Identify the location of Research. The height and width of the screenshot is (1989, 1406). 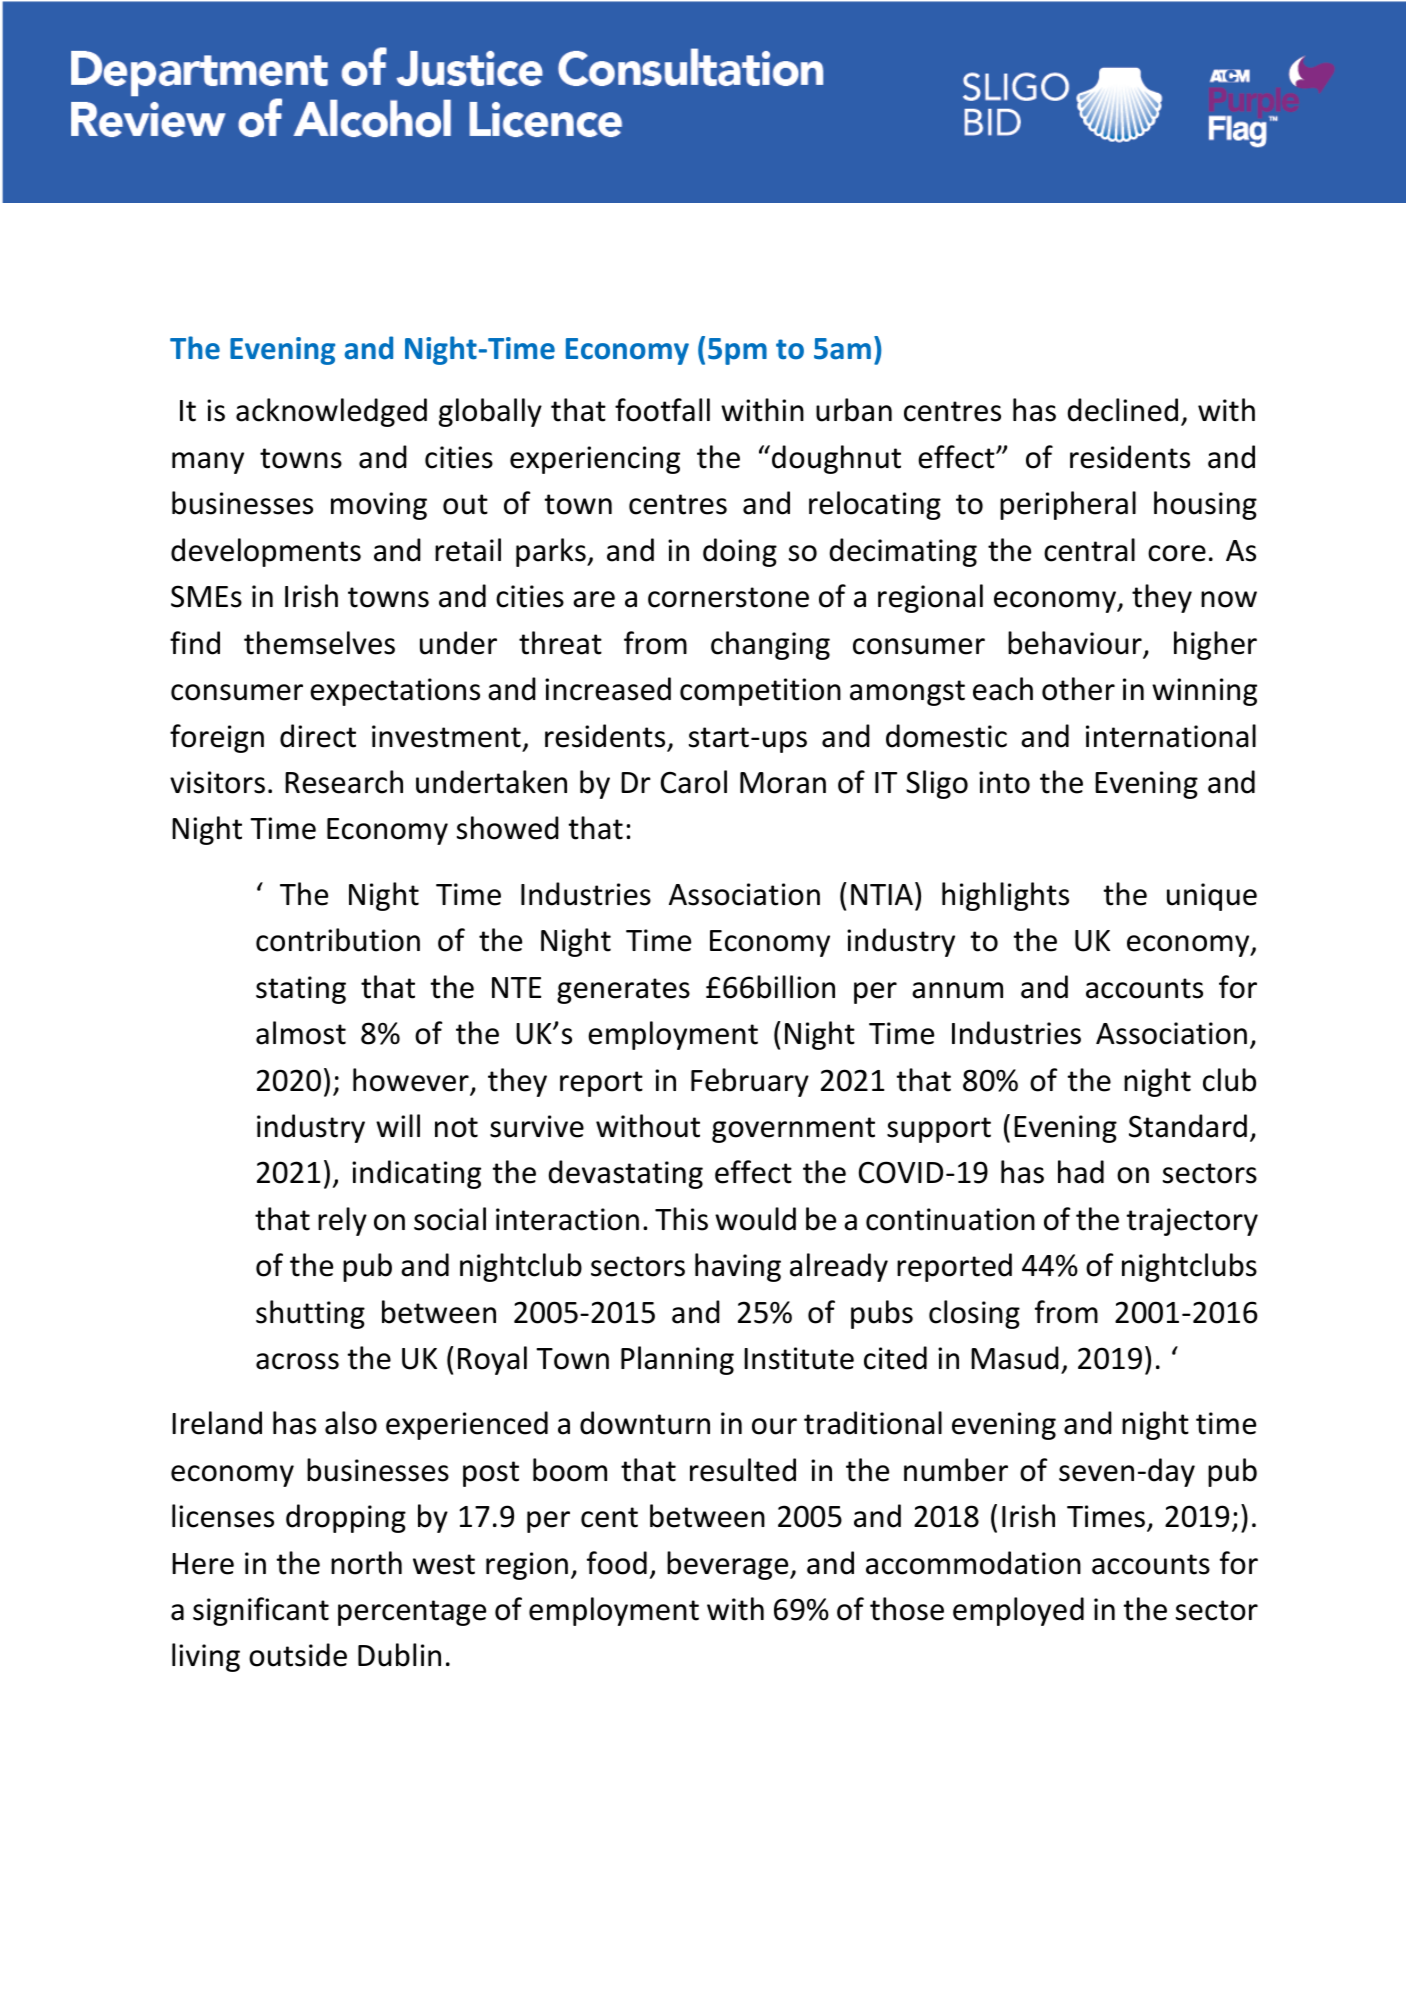
(344, 782).
